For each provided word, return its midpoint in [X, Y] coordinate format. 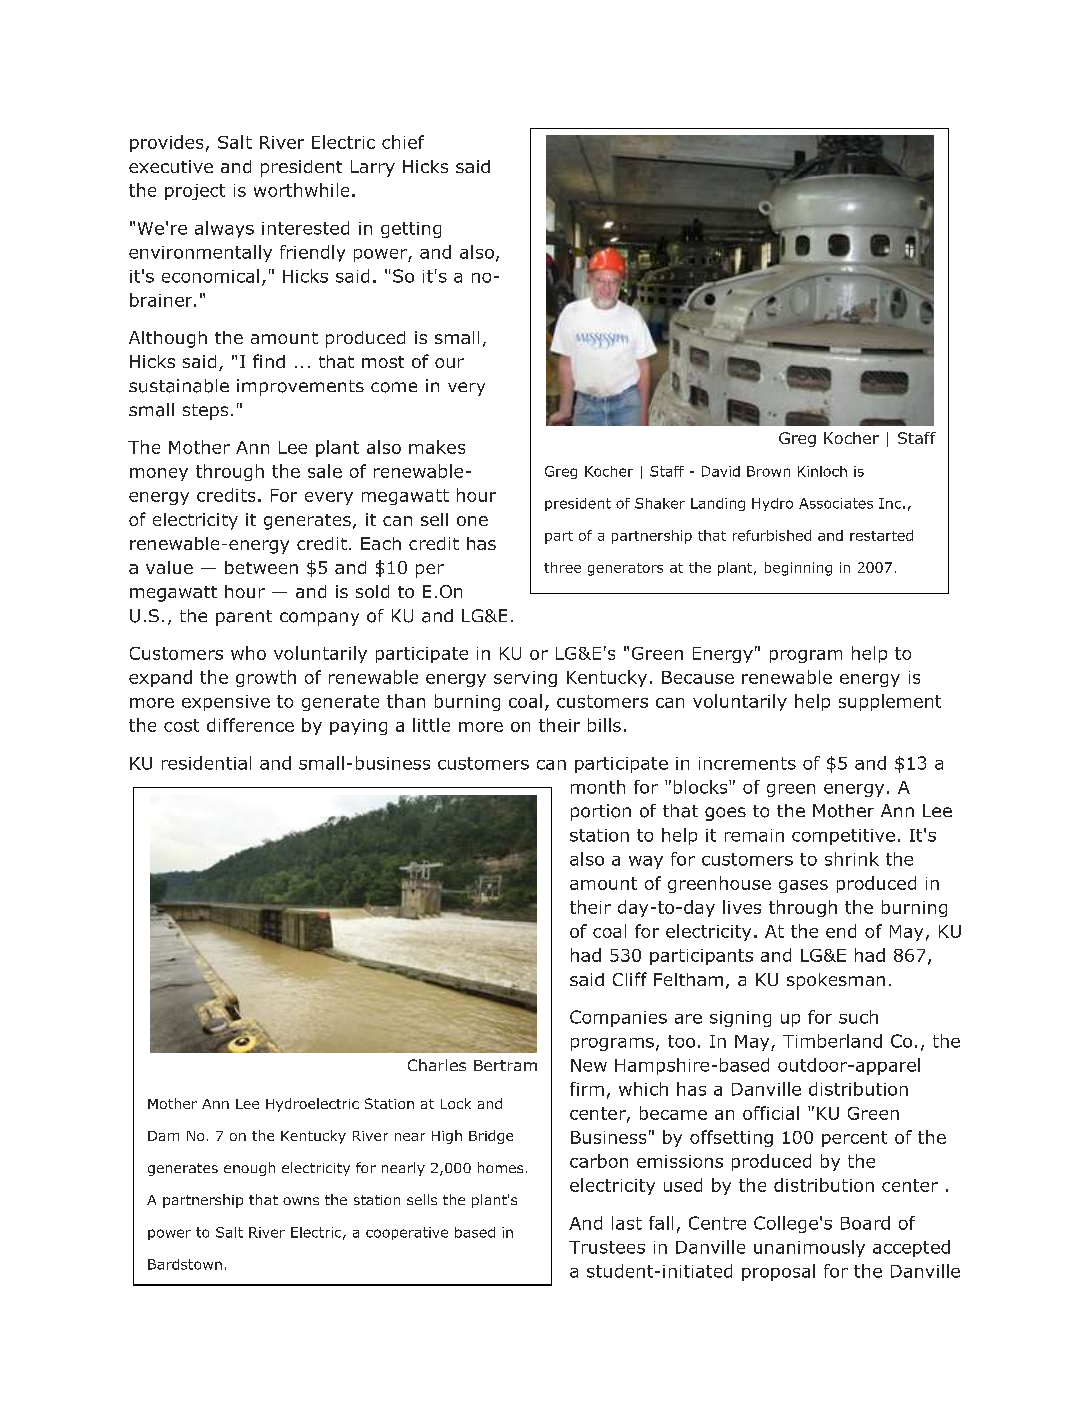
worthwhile [301, 190]
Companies [618, 1018]
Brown [768, 471]
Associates [836, 503]
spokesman [836, 981]
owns [301, 1201]
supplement [890, 702]
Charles [437, 1065]
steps [205, 412]
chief [403, 142]
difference [250, 725]
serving [525, 679]
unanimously [809, 1248]
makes [437, 447]
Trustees [607, 1247]
